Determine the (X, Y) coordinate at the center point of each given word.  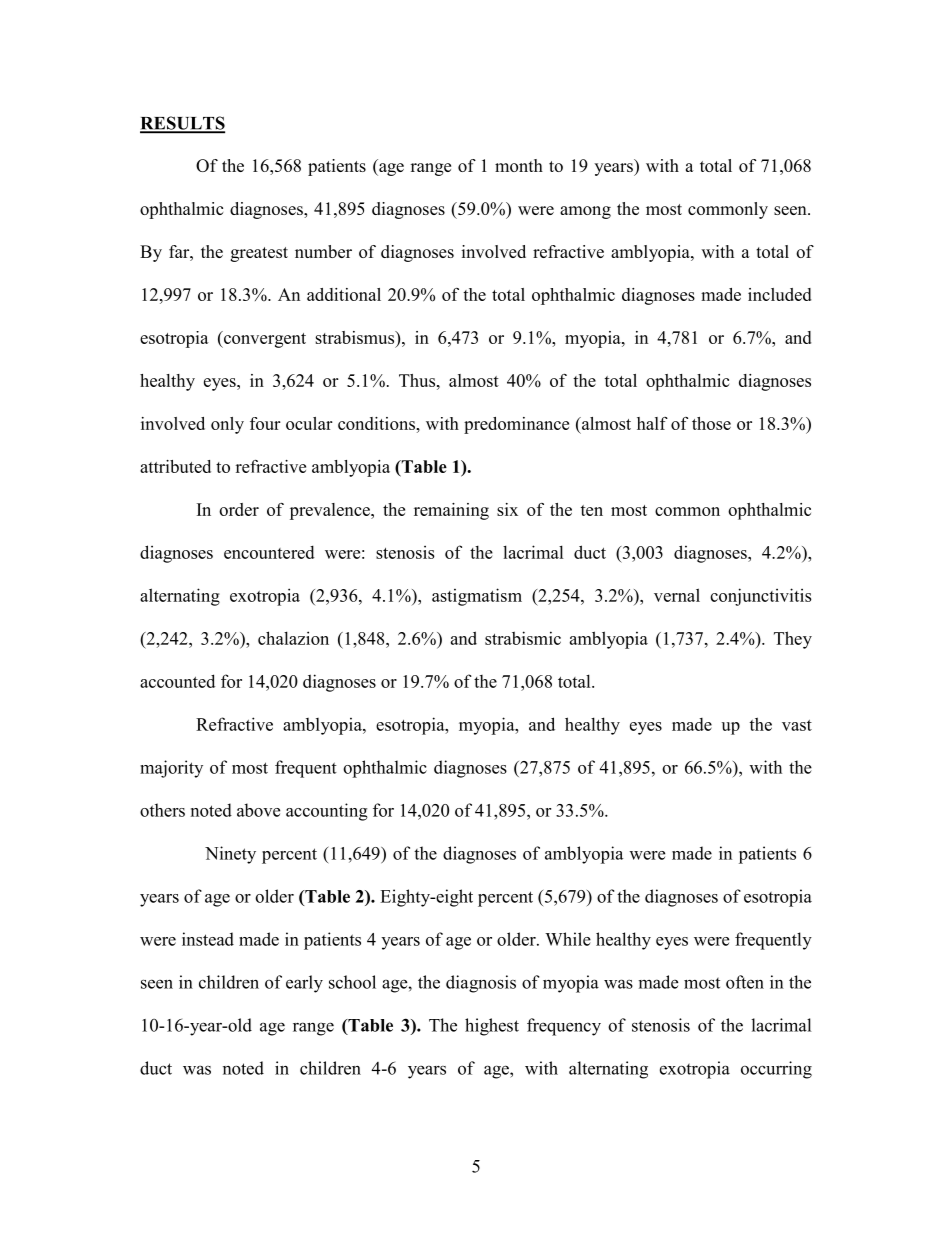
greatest (259, 254)
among (585, 212)
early (304, 984)
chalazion (293, 638)
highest (492, 1027)
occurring (776, 1070)
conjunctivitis (761, 597)
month (519, 165)
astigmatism (477, 597)
